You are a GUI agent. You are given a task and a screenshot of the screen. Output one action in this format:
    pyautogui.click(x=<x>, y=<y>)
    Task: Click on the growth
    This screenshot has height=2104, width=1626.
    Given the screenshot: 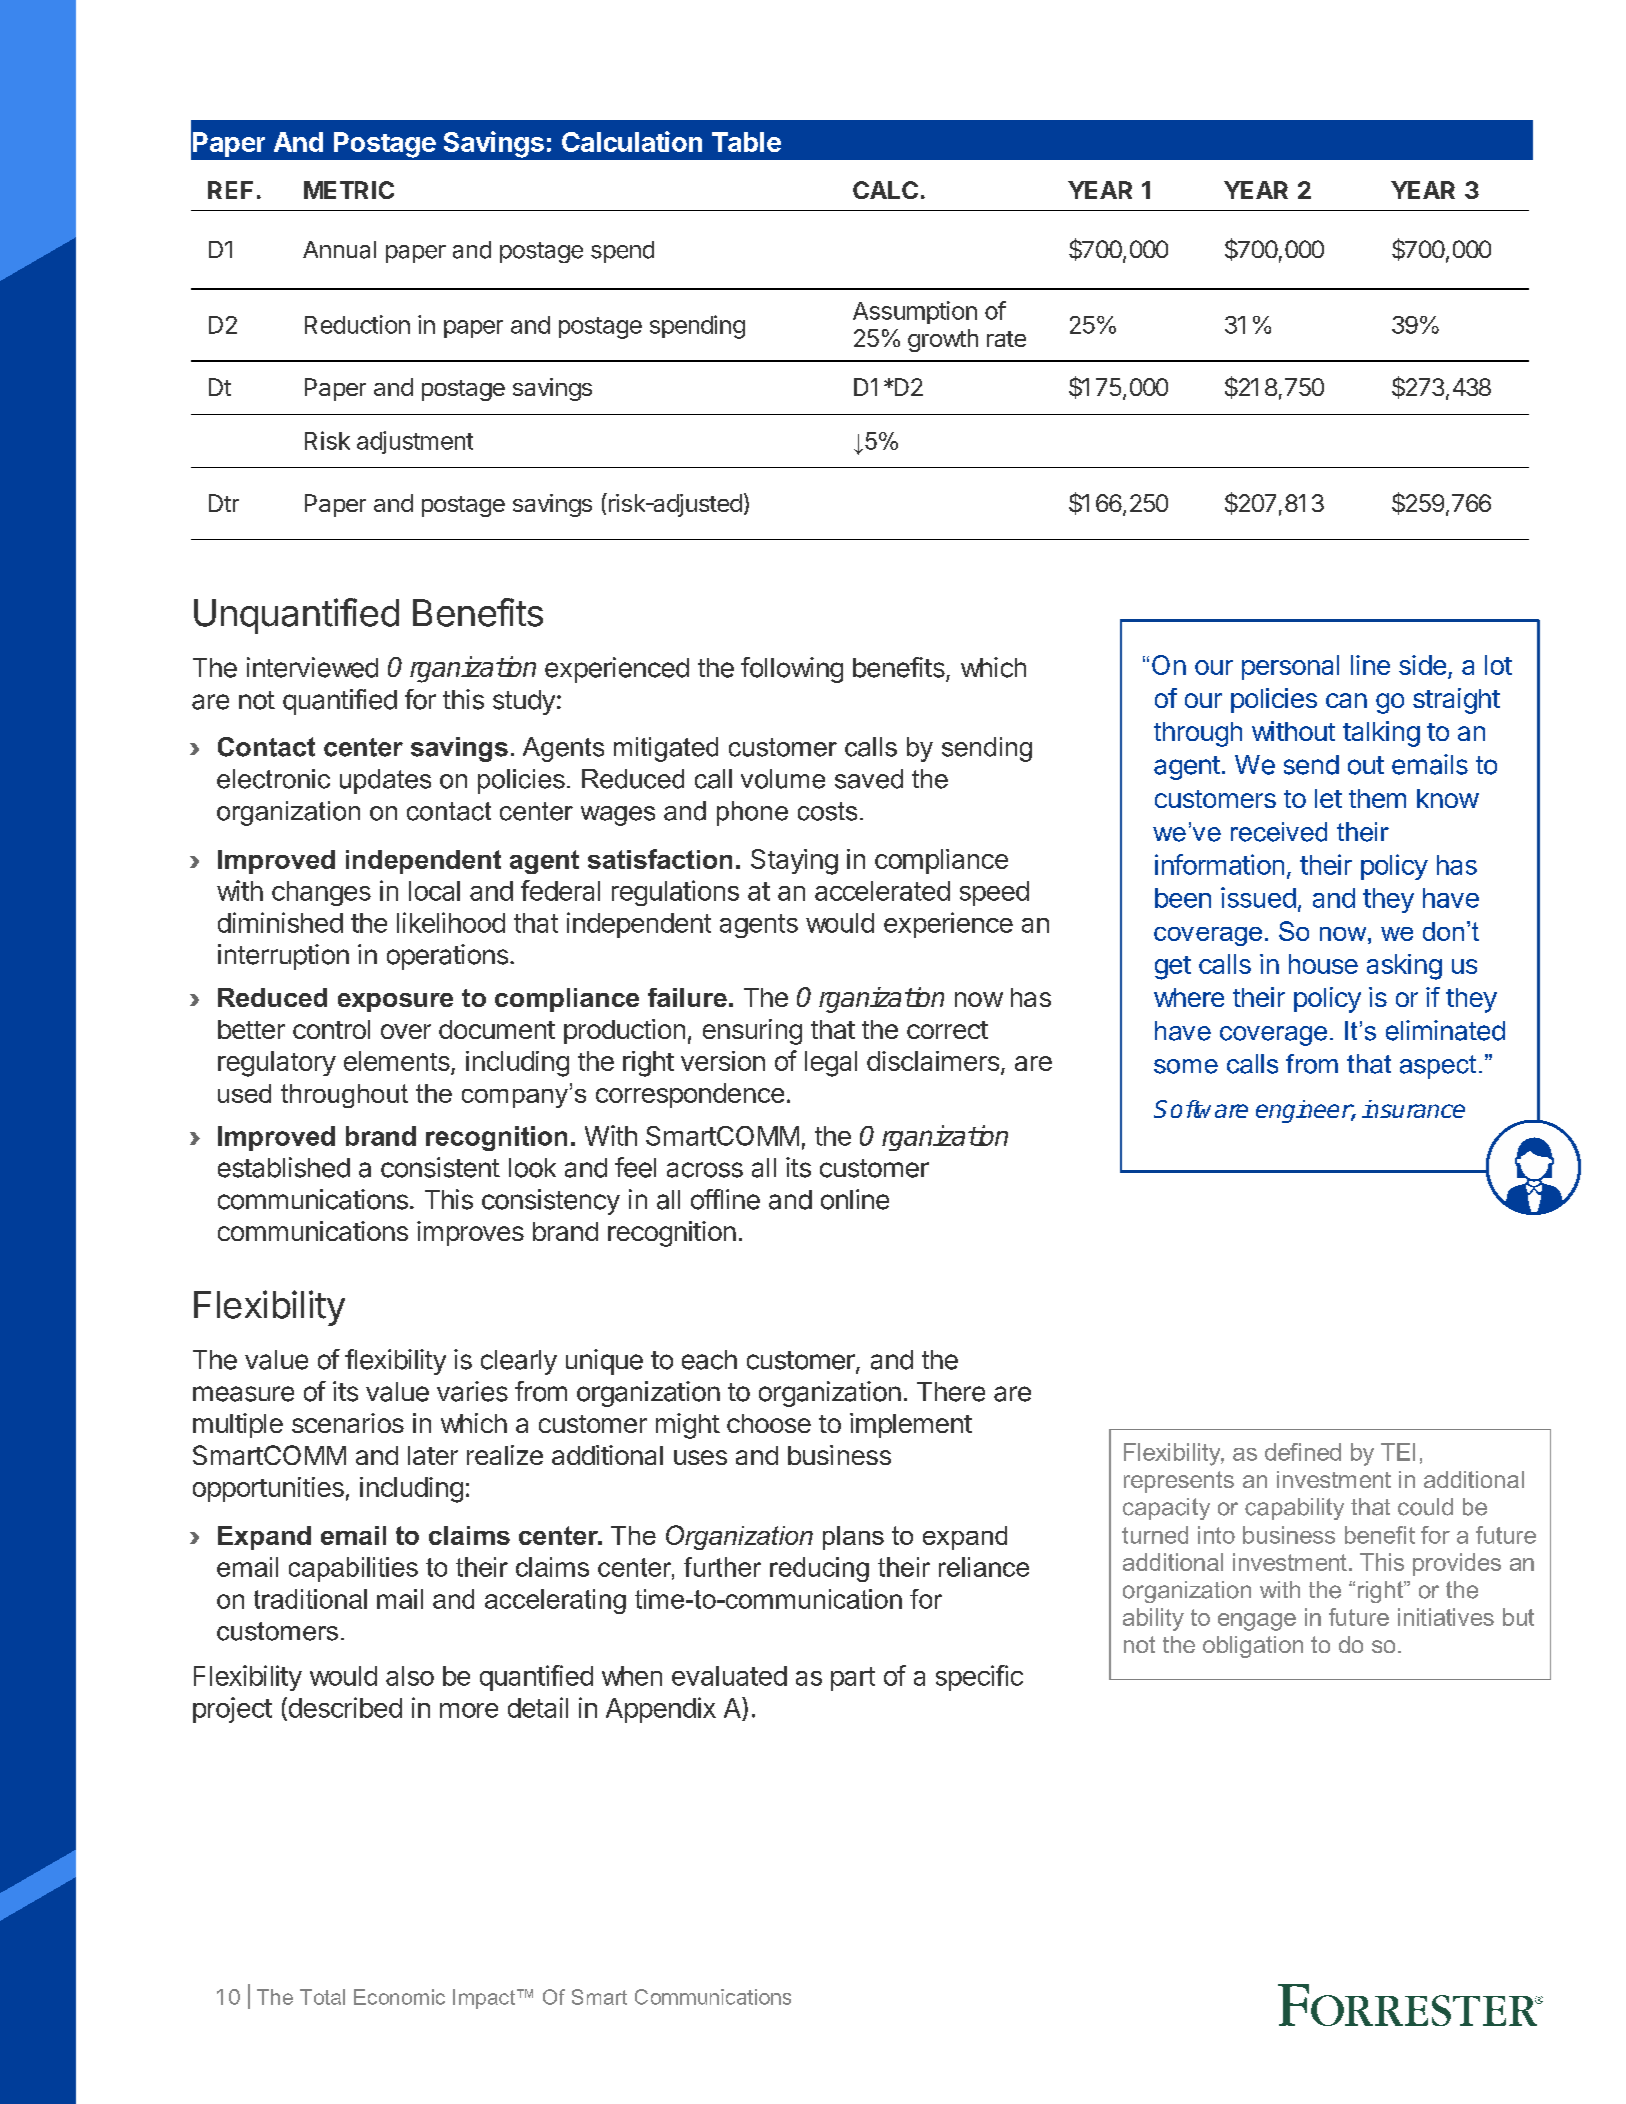 What is the action you would take?
    pyautogui.click(x=943, y=340)
